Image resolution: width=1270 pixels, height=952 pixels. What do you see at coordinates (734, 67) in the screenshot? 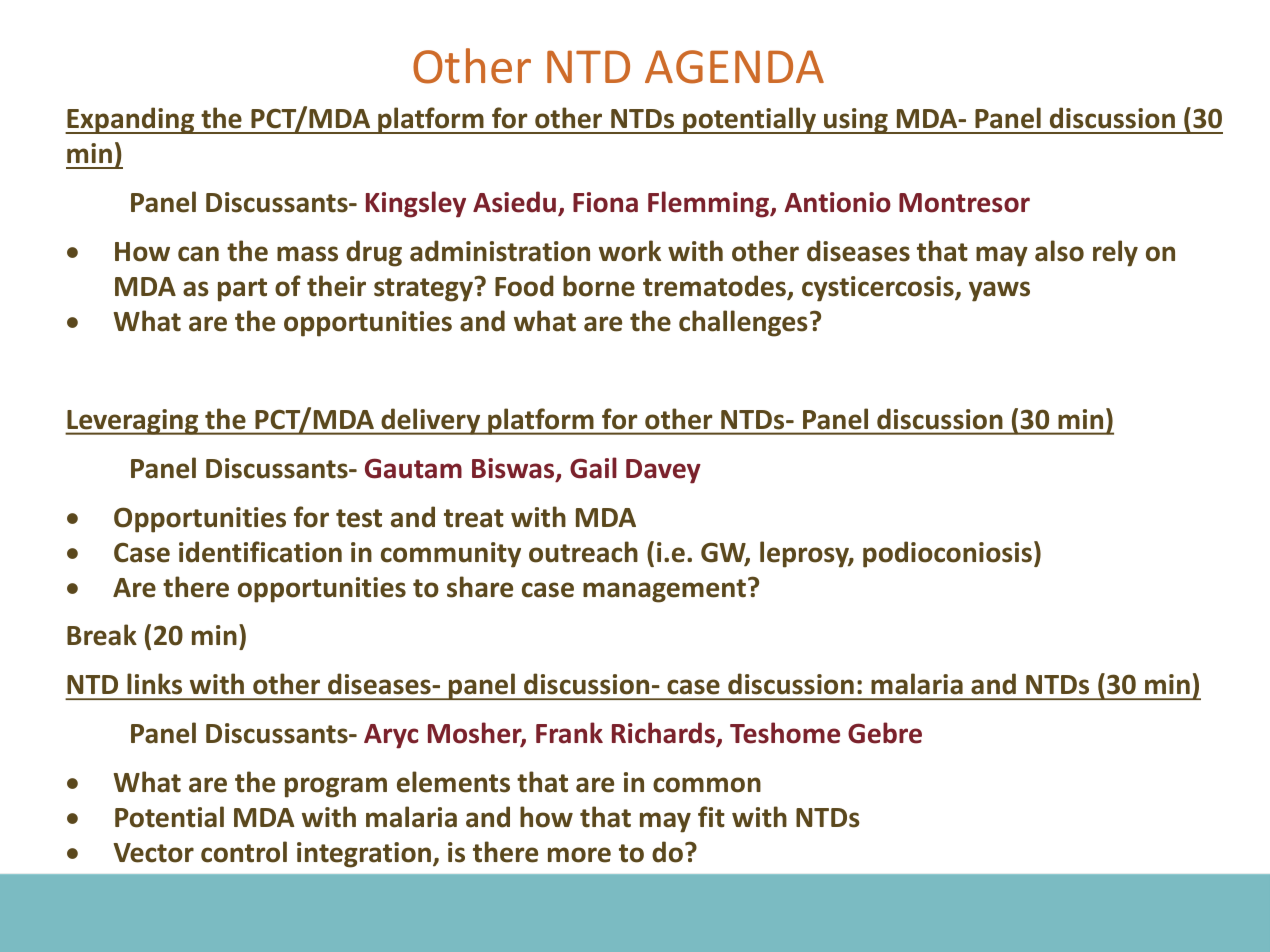
I see `AGENDA` at bounding box center [734, 67].
